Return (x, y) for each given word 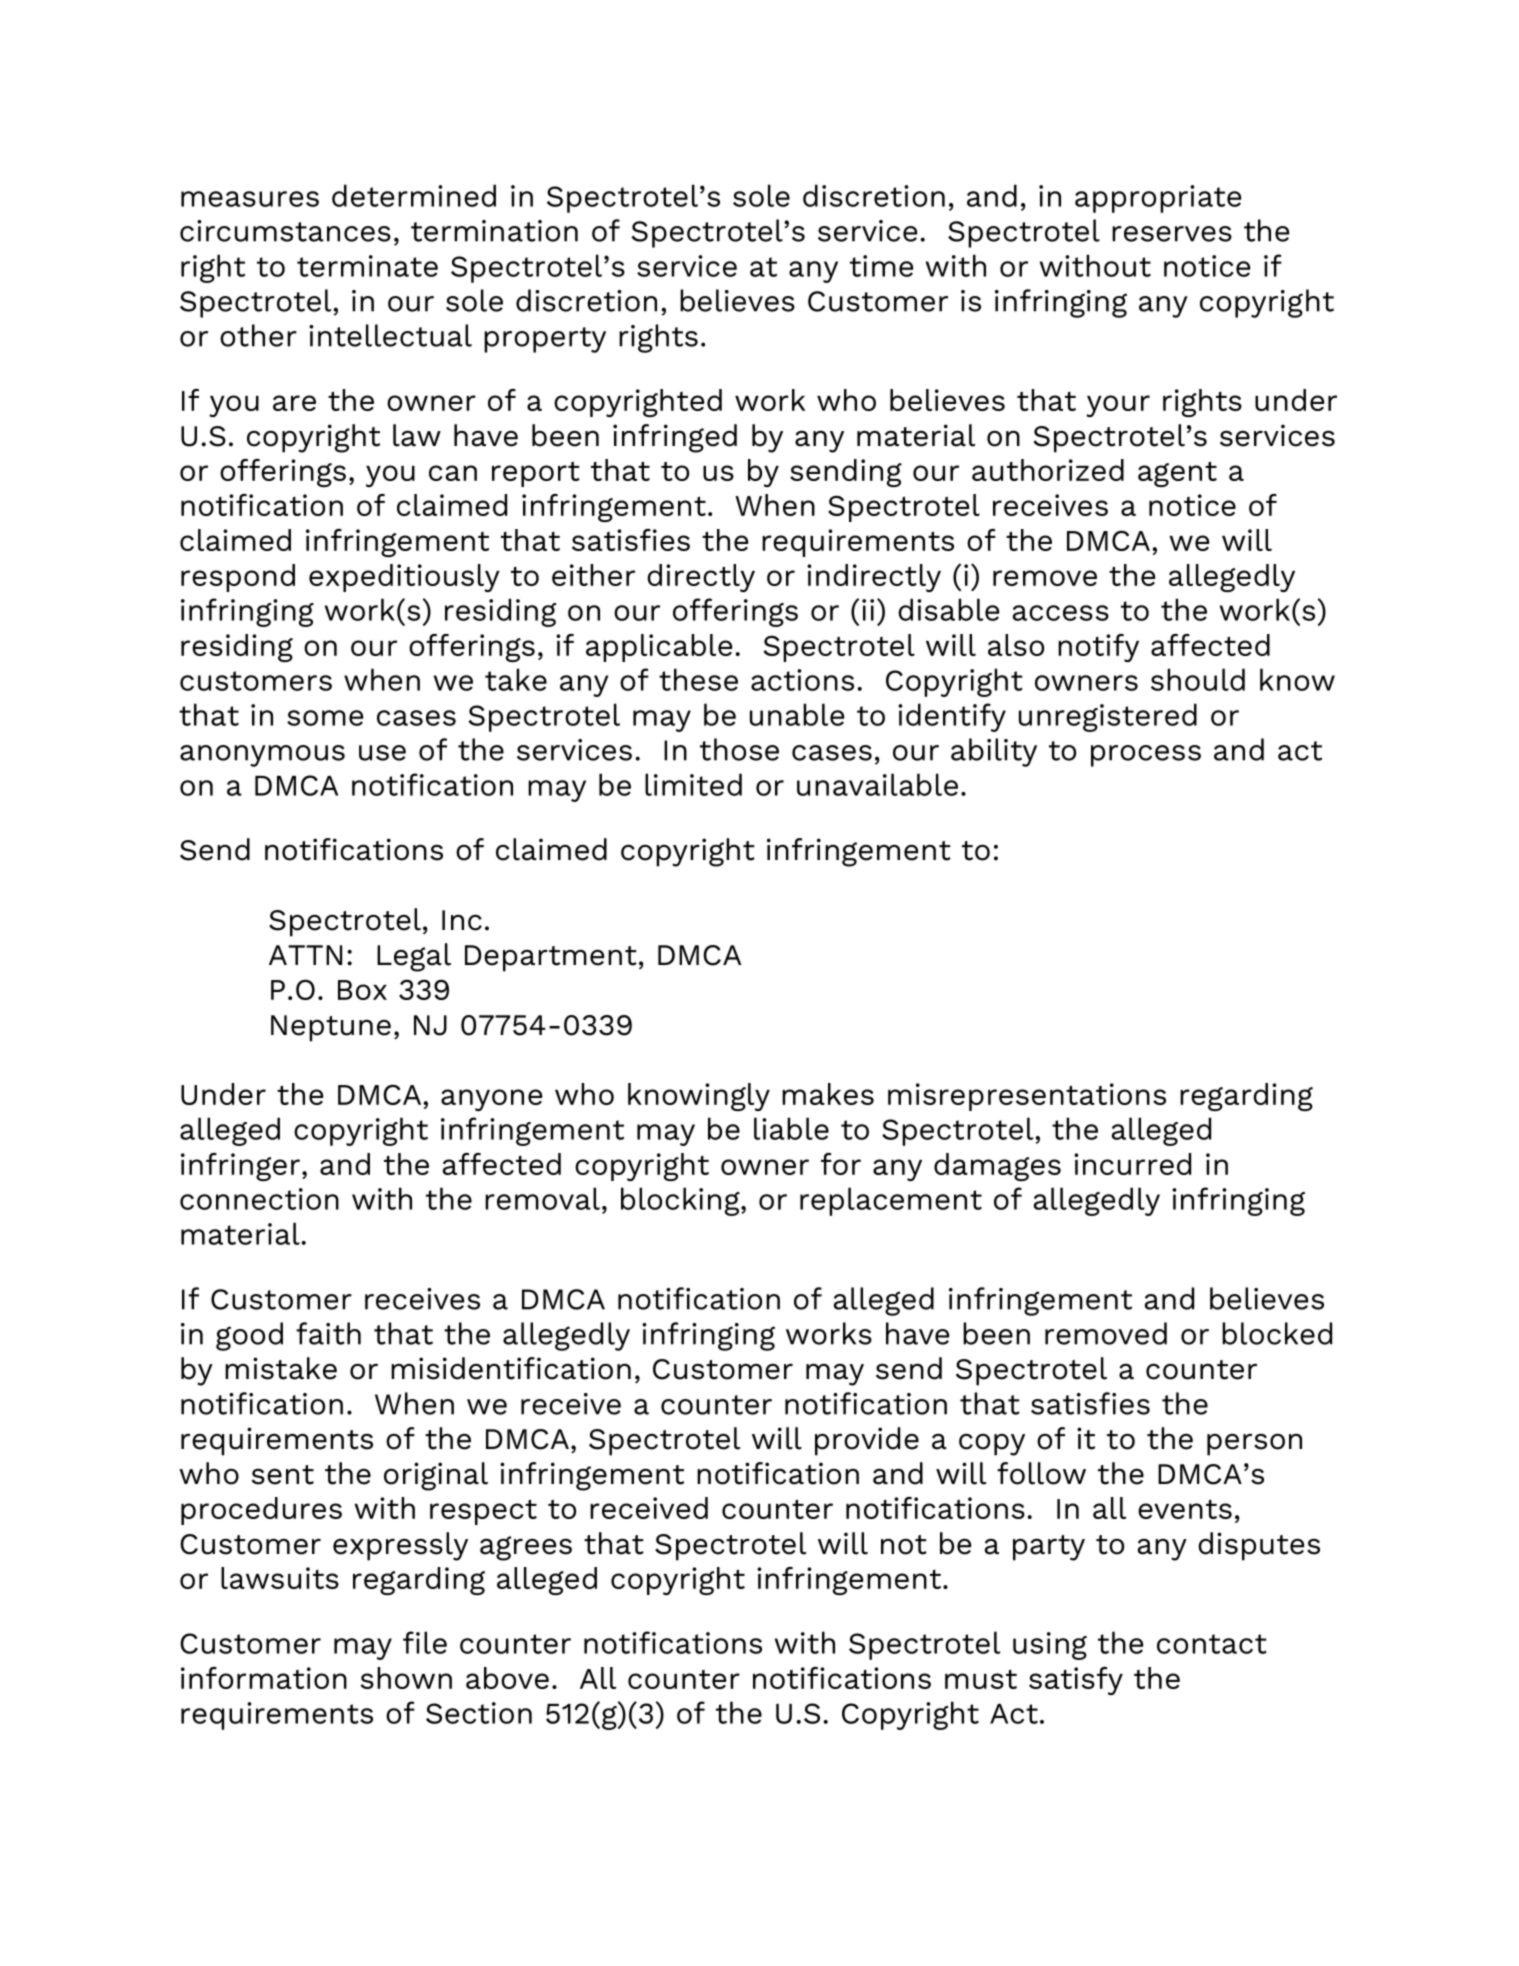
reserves (1172, 234)
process (1146, 756)
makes (828, 1094)
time (881, 266)
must (981, 1679)
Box (362, 990)
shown (406, 1678)
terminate (367, 266)
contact (1212, 1644)
